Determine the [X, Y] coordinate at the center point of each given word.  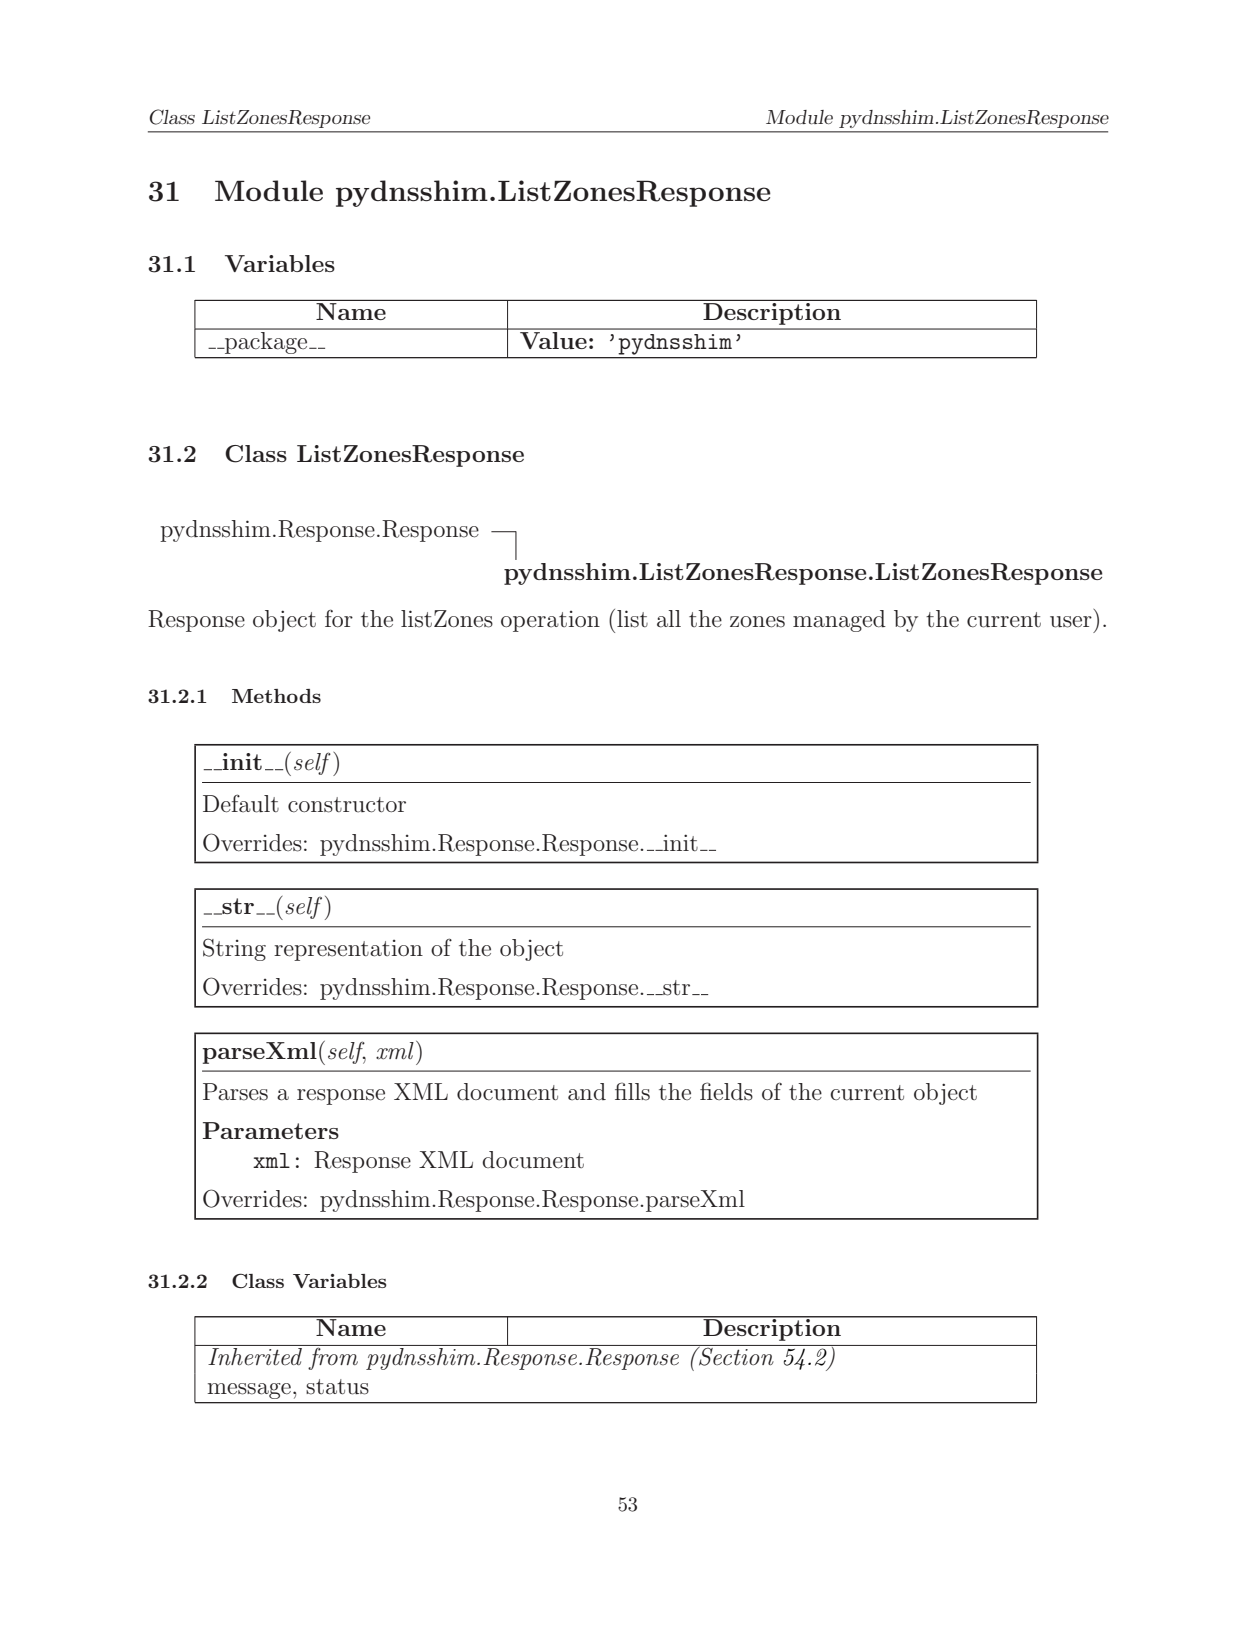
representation [348, 950]
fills [632, 1091]
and [587, 1092]
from [333, 1357]
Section [736, 1355]
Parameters [271, 1130]
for [339, 618]
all [669, 619]
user [1071, 622]
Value [553, 339]
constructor [347, 805]
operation [550, 621]
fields [726, 1091]
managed [839, 621]
